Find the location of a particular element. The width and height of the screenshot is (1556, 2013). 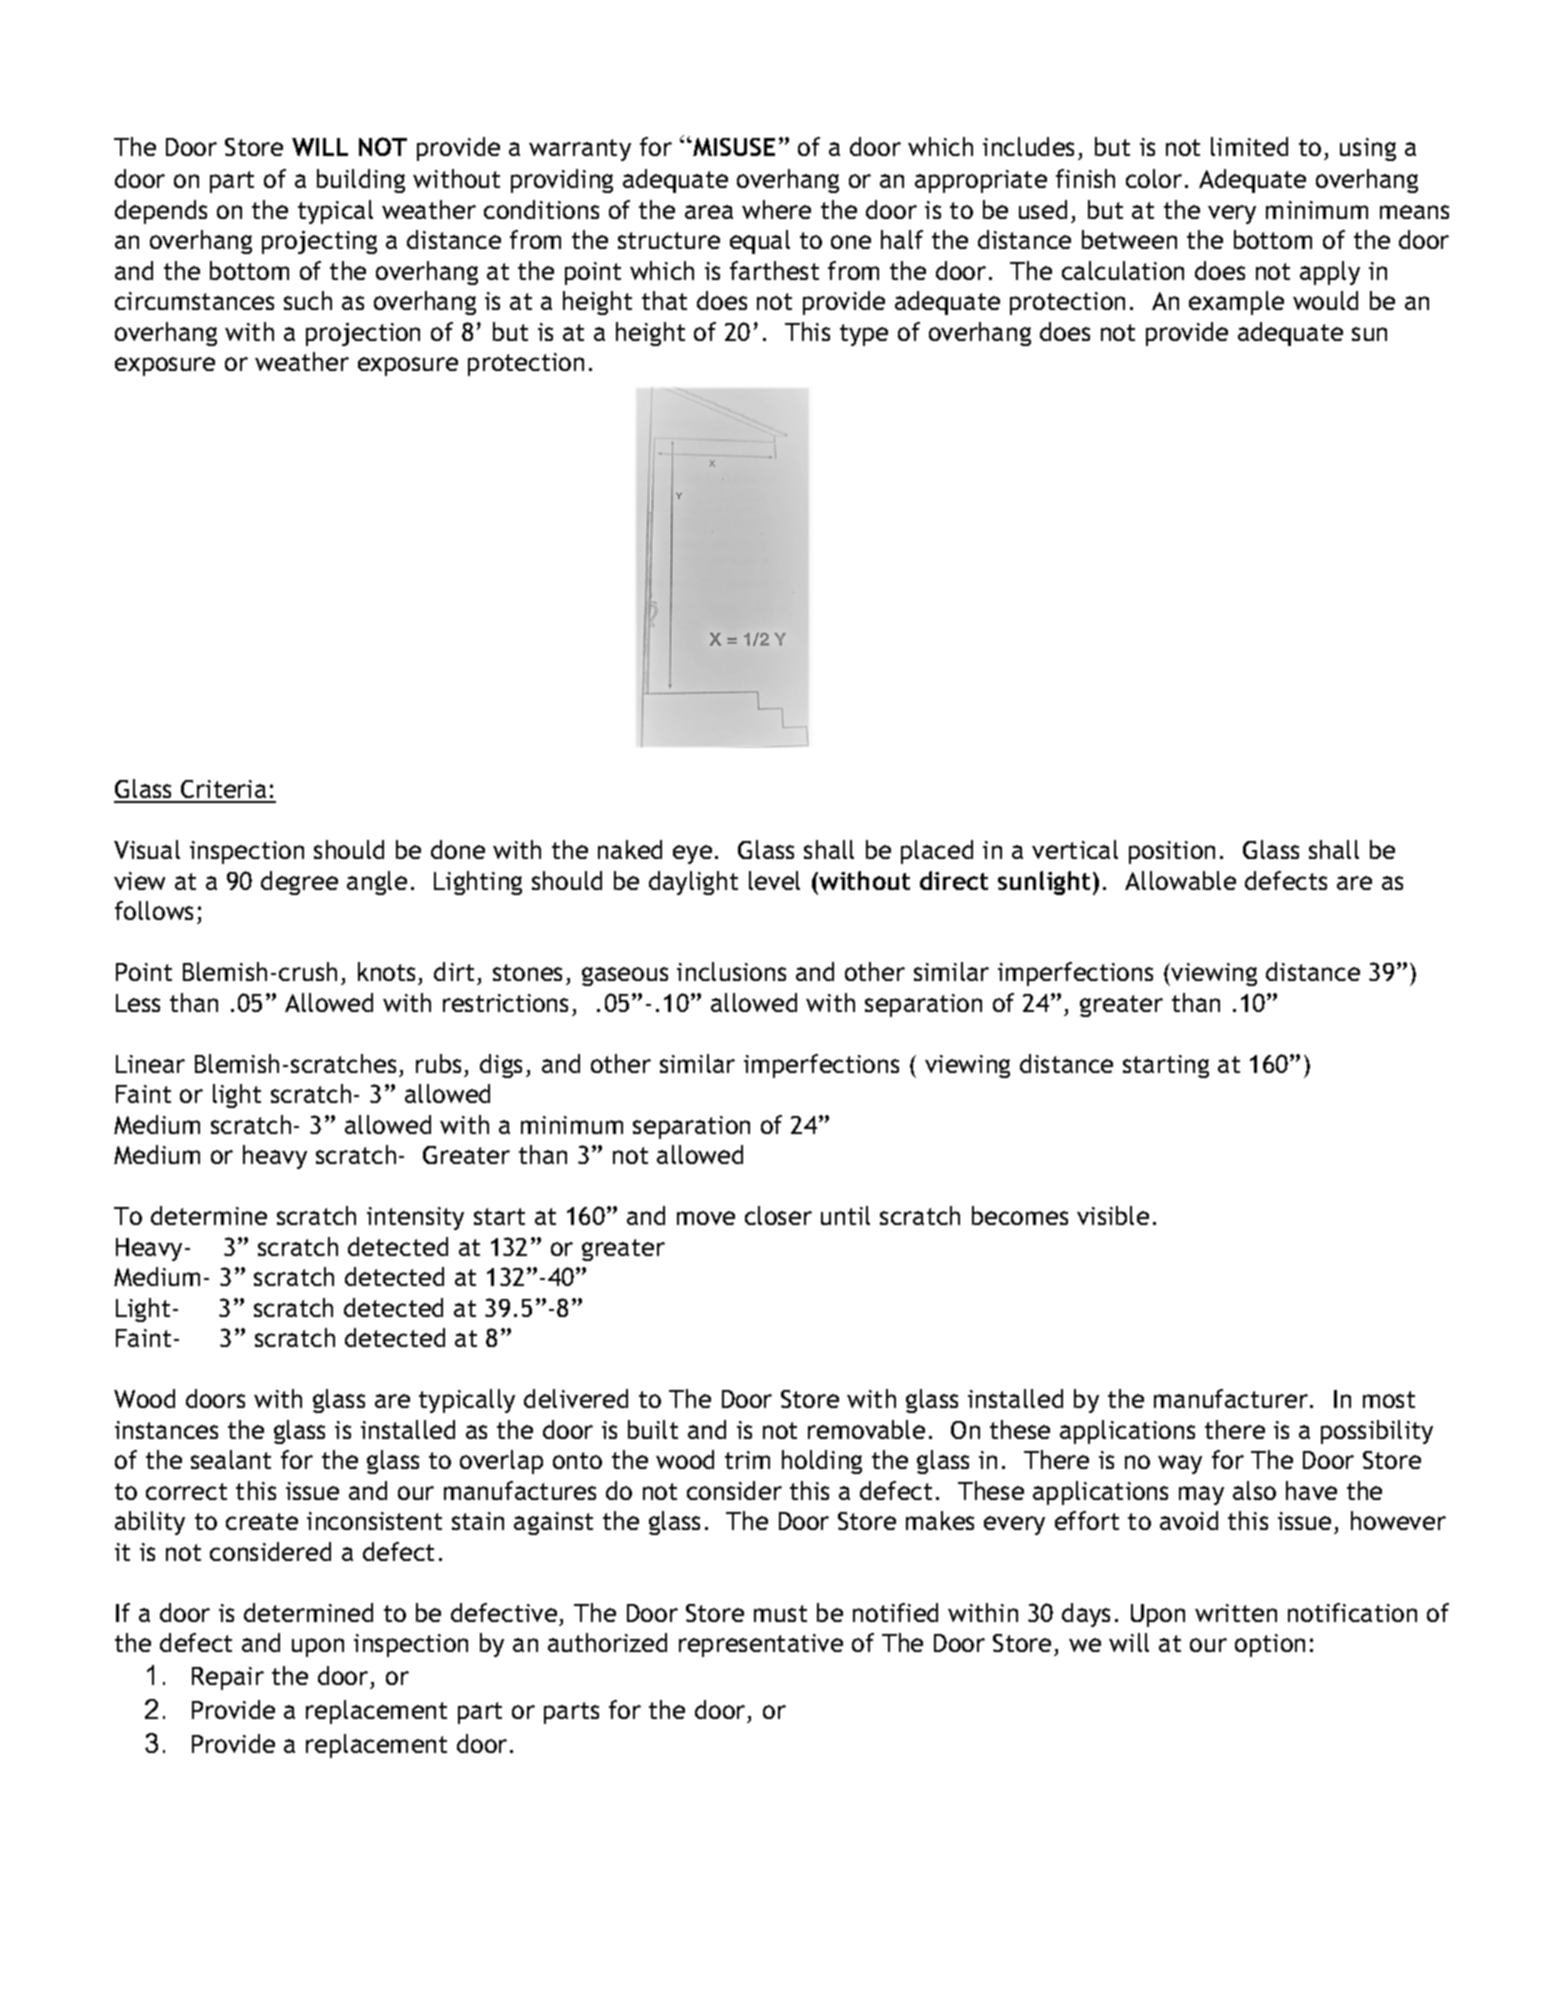

visible is located at coordinates (1113, 1215).
